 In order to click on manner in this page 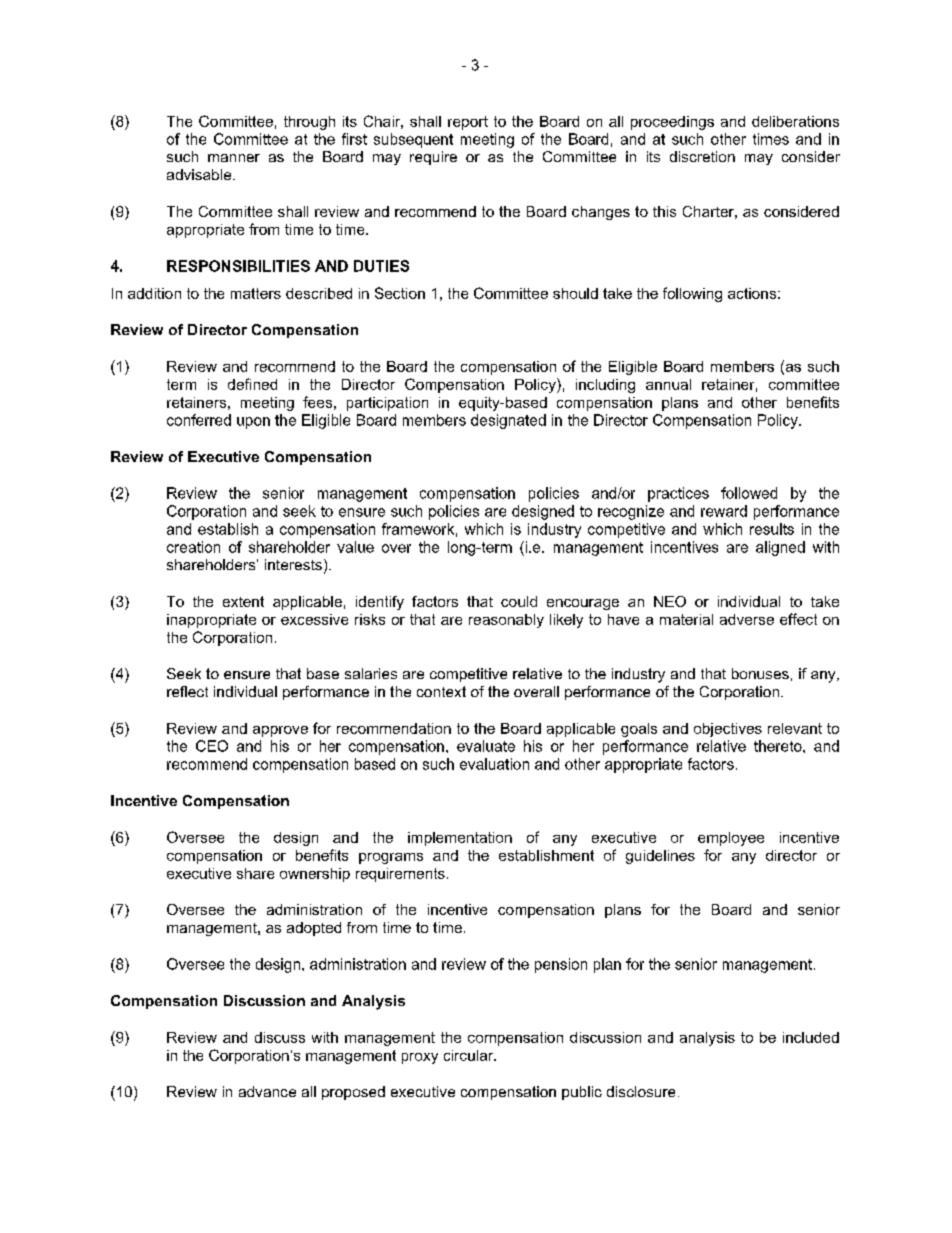, I will do `click(234, 158)`.
